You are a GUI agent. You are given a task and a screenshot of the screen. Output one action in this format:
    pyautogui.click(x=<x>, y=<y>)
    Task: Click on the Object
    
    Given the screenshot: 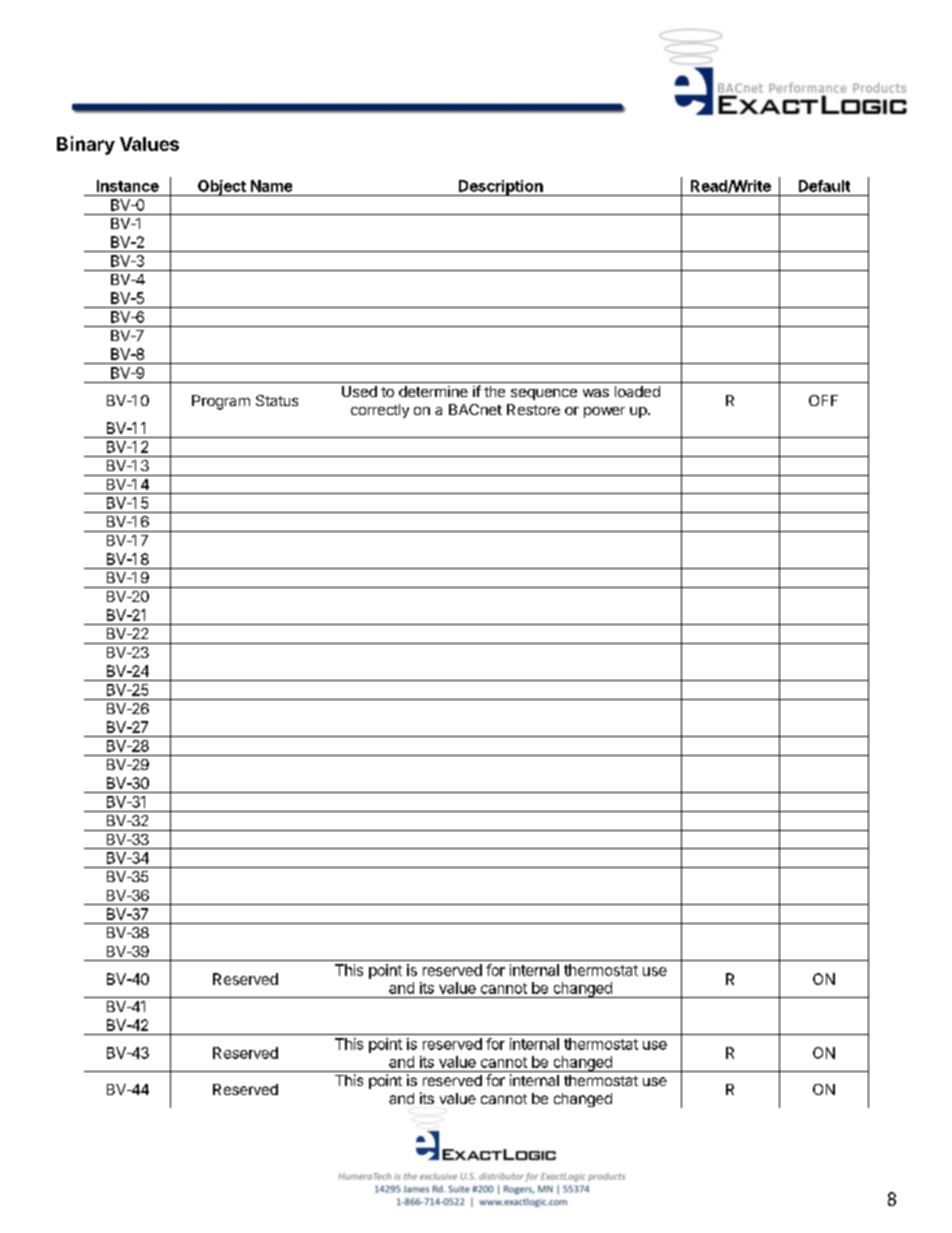 What is the action you would take?
    pyautogui.click(x=222, y=188)
